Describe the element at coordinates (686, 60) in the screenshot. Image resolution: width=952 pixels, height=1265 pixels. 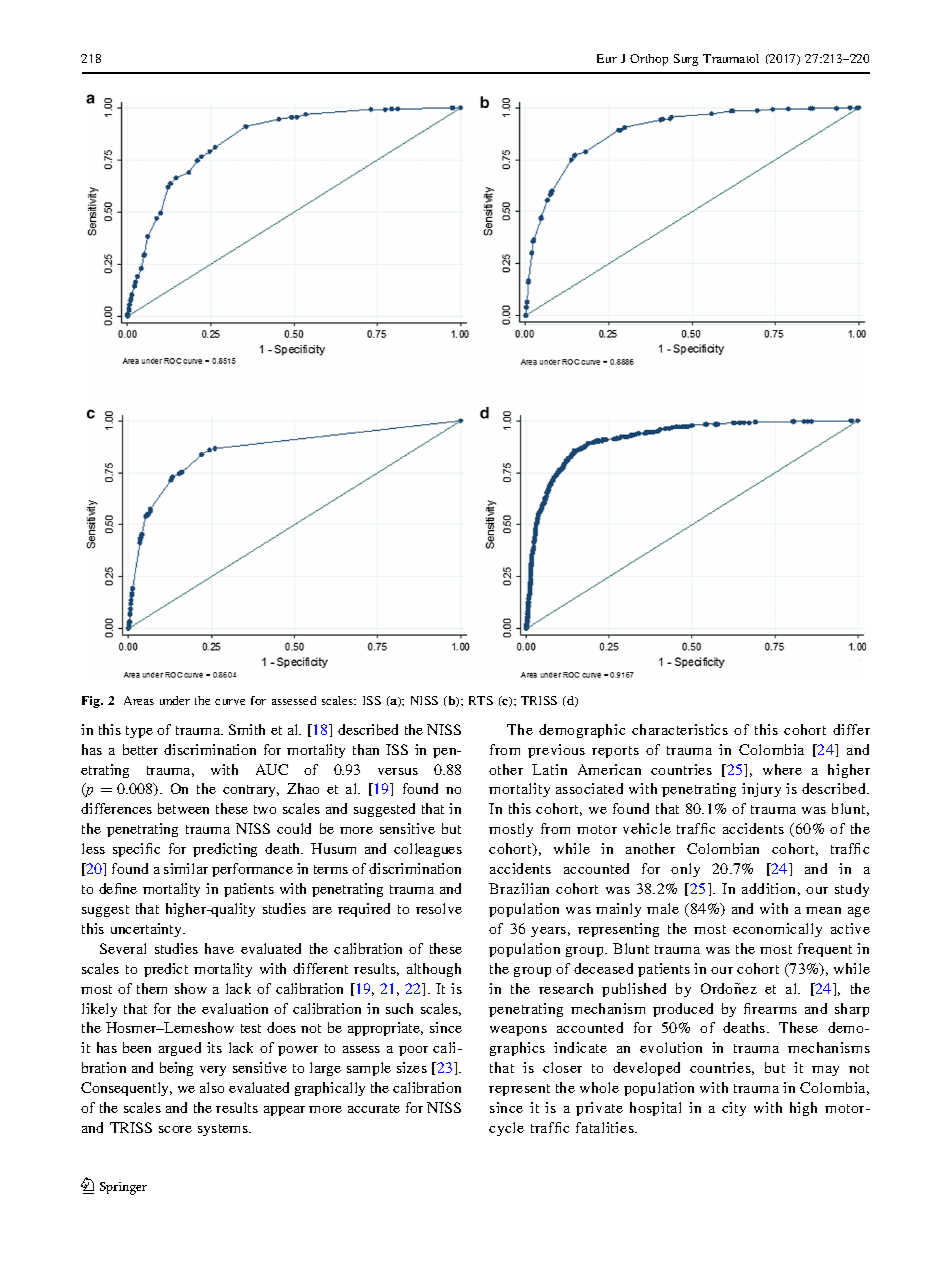
I see `Surg` at that location.
